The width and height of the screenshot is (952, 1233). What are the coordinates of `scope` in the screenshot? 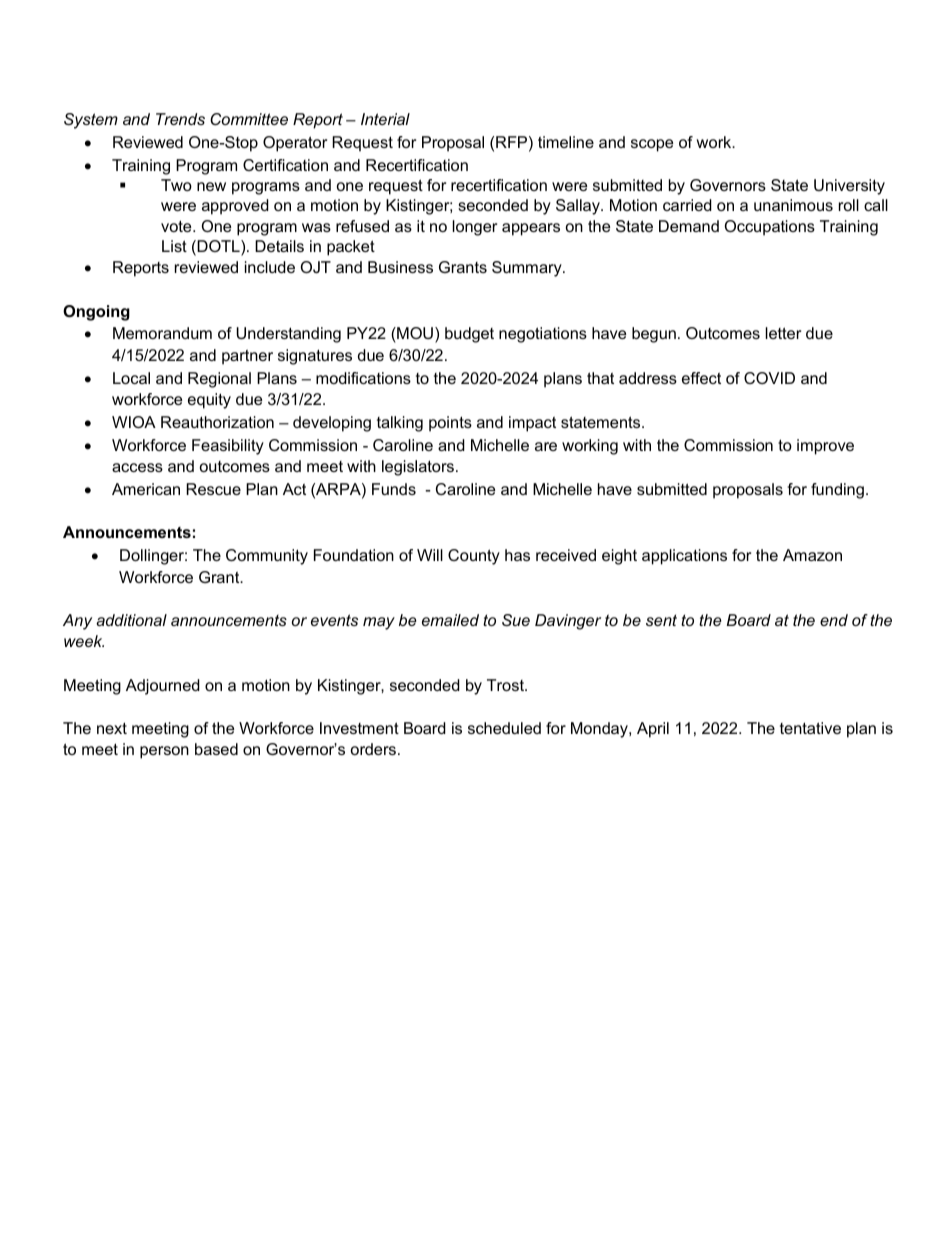 It's located at (652, 145).
